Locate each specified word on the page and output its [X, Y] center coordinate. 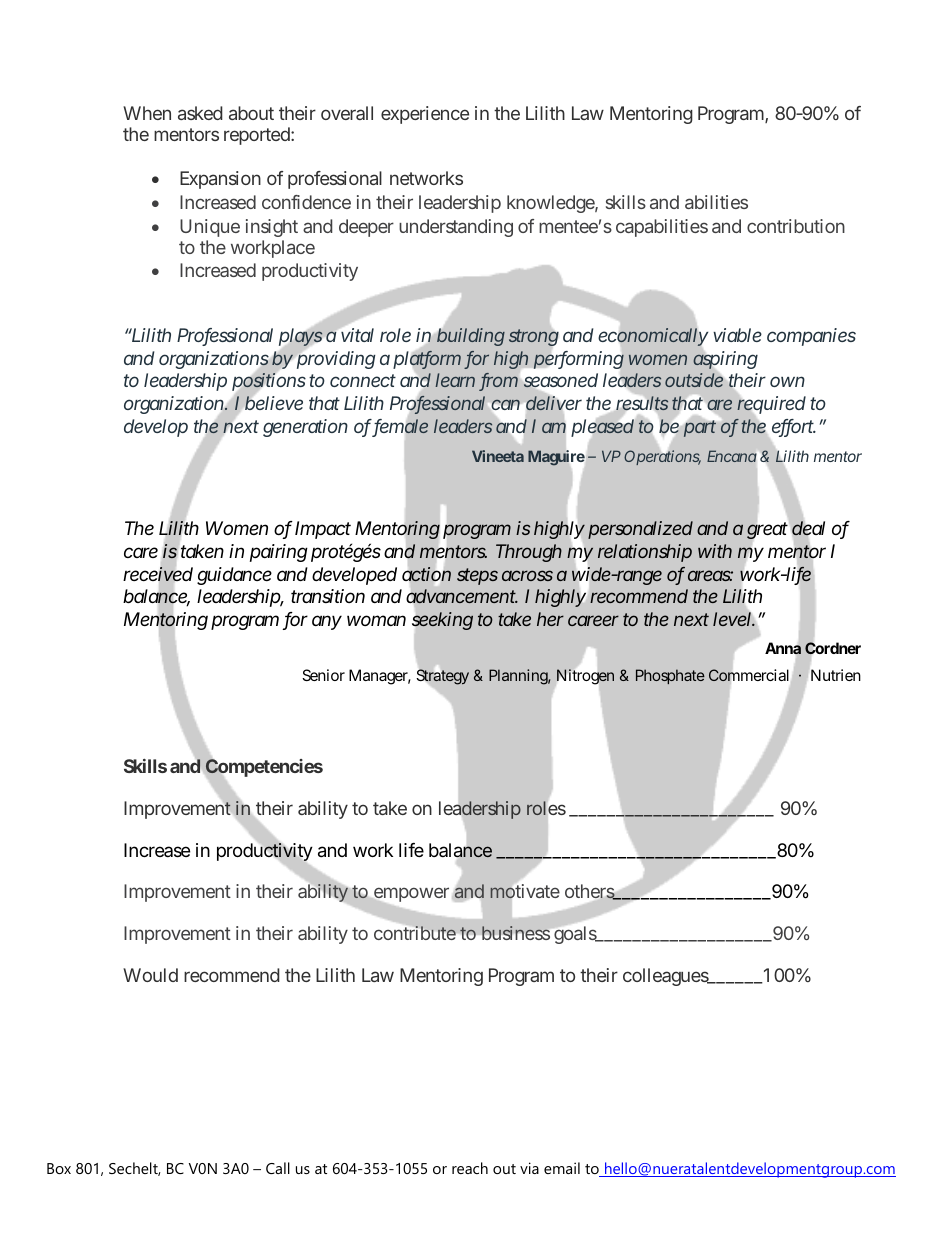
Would [150, 975]
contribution [796, 226]
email [562, 1168]
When [147, 113]
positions [269, 383]
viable [737, 335]
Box [59, 1168]
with [715, 551]
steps [477, 576]
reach [470, 1168]
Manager [380, 677]
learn [455, 380]
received [158, 574]
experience [425, 115]
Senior [323, 675]
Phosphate [670, 676]
